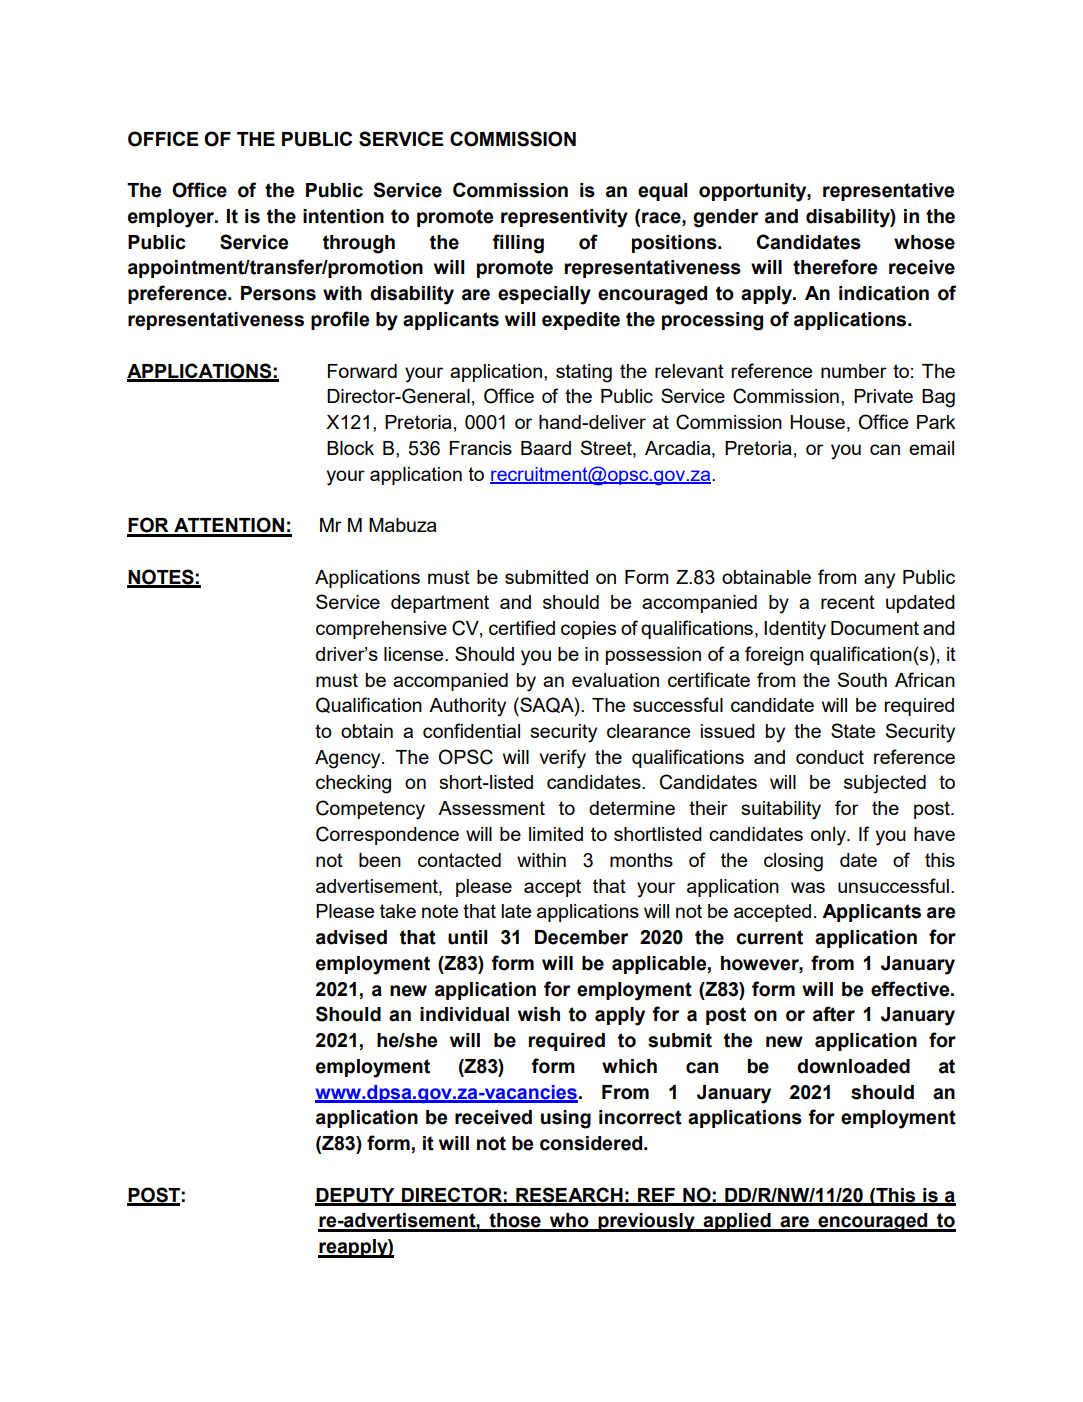  What do you see at coordinates (853, 730) in the screenshot?
I see `State` at bounding box center [853, 730].
